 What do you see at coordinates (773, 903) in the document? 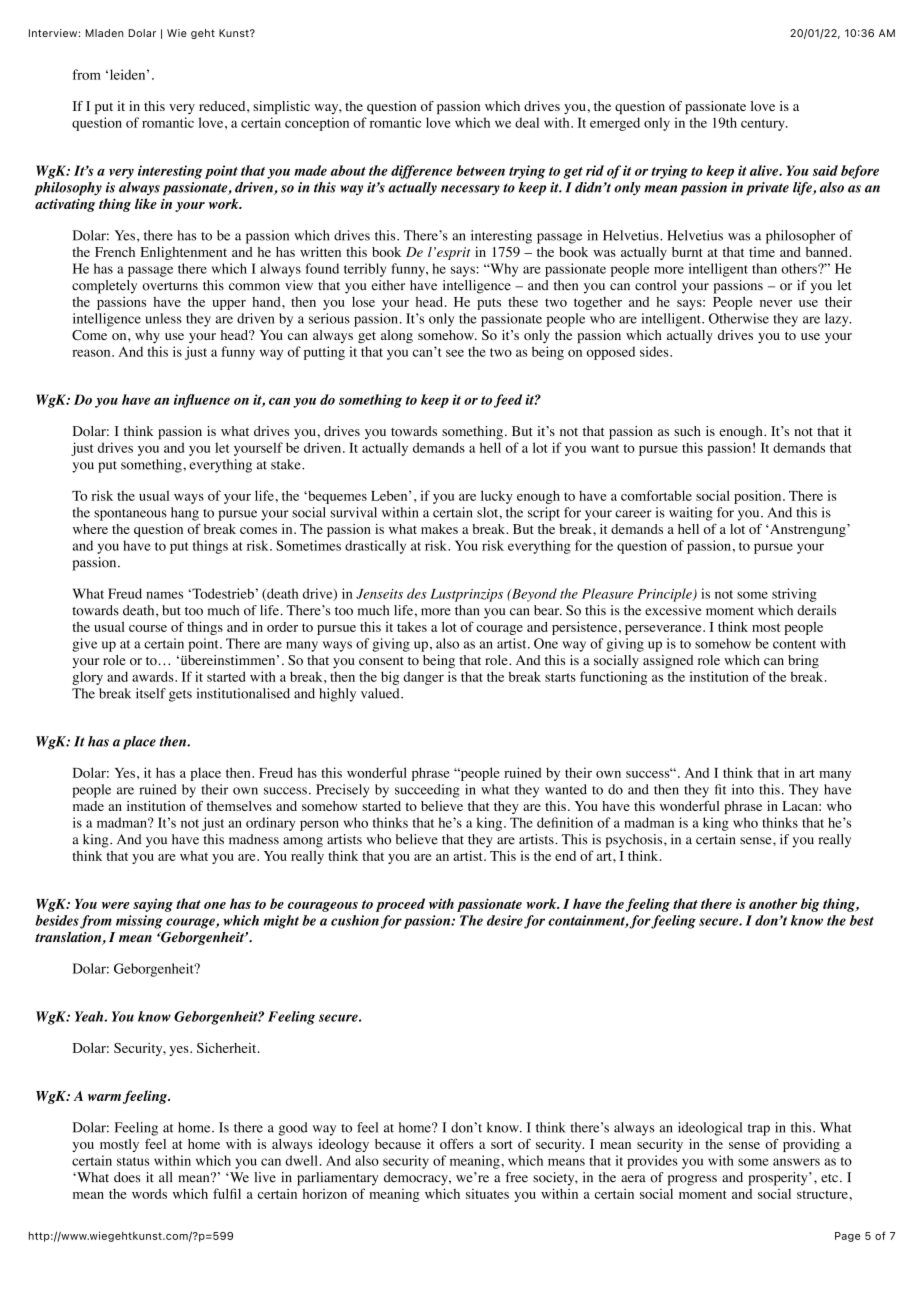
I see `another` at bounding box center [773, 903].
